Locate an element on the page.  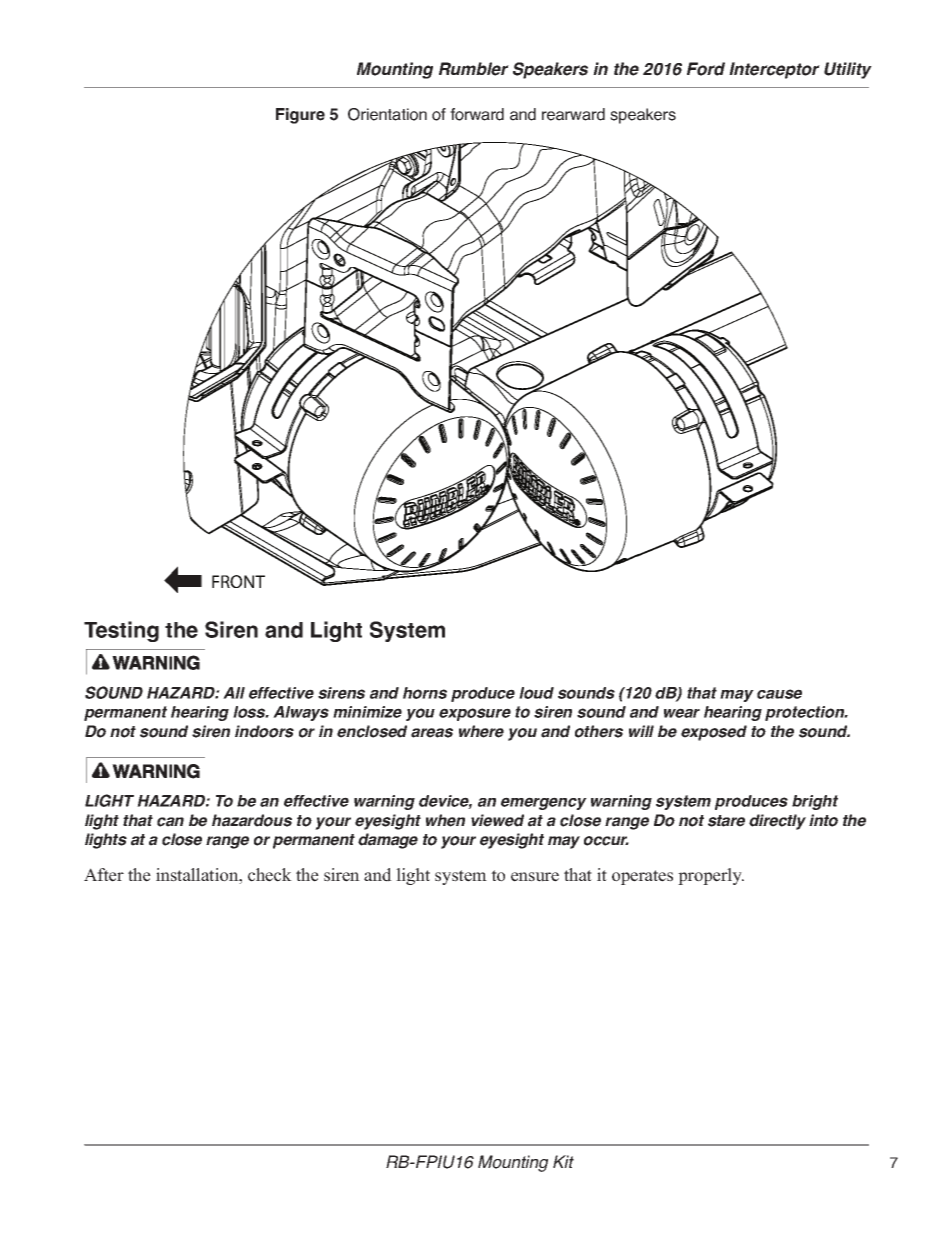
directly is located at coordinates (777, 822).
